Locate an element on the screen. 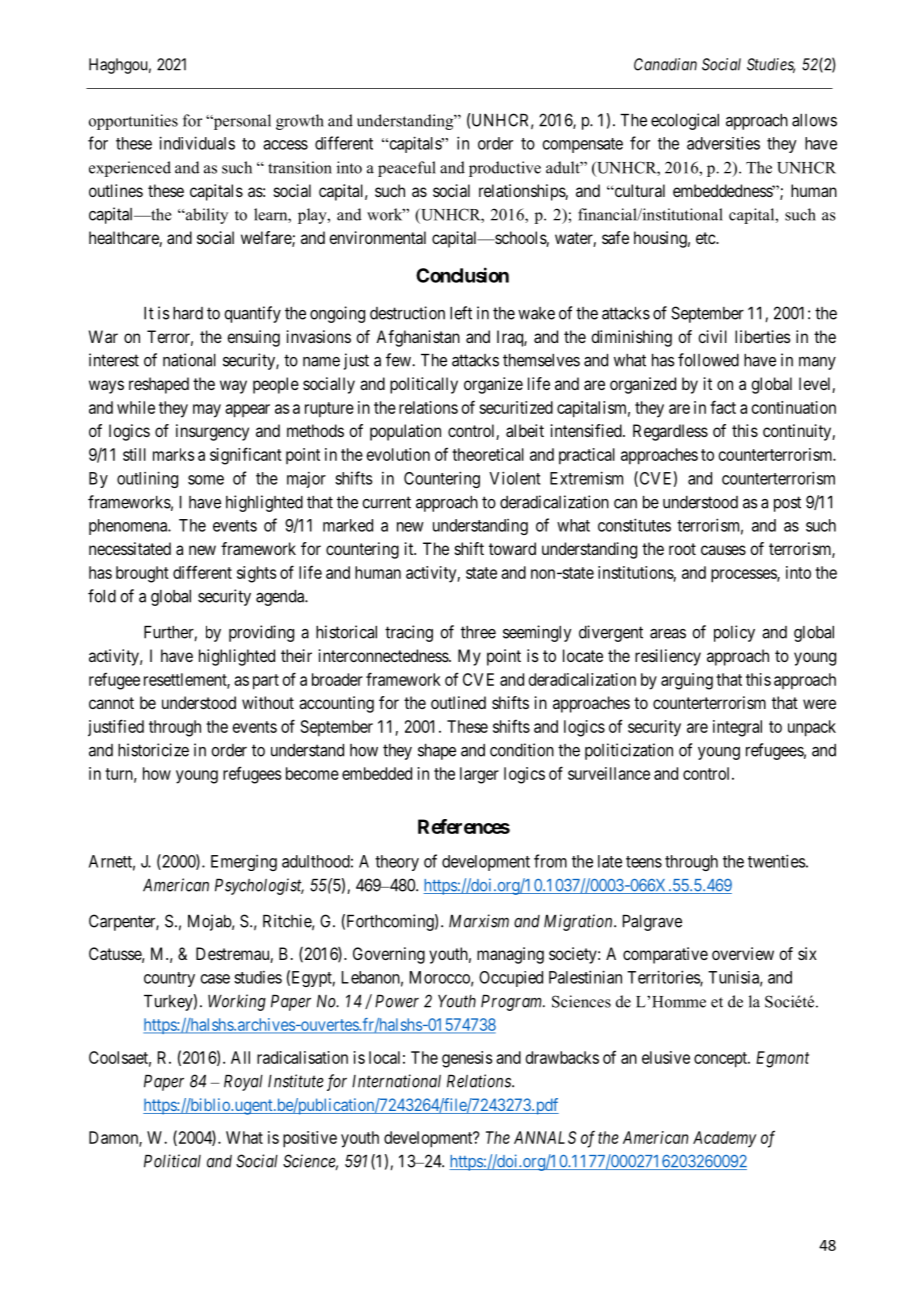 The image size is (924, 1308). ecological is located at coordinates (685, 121).
